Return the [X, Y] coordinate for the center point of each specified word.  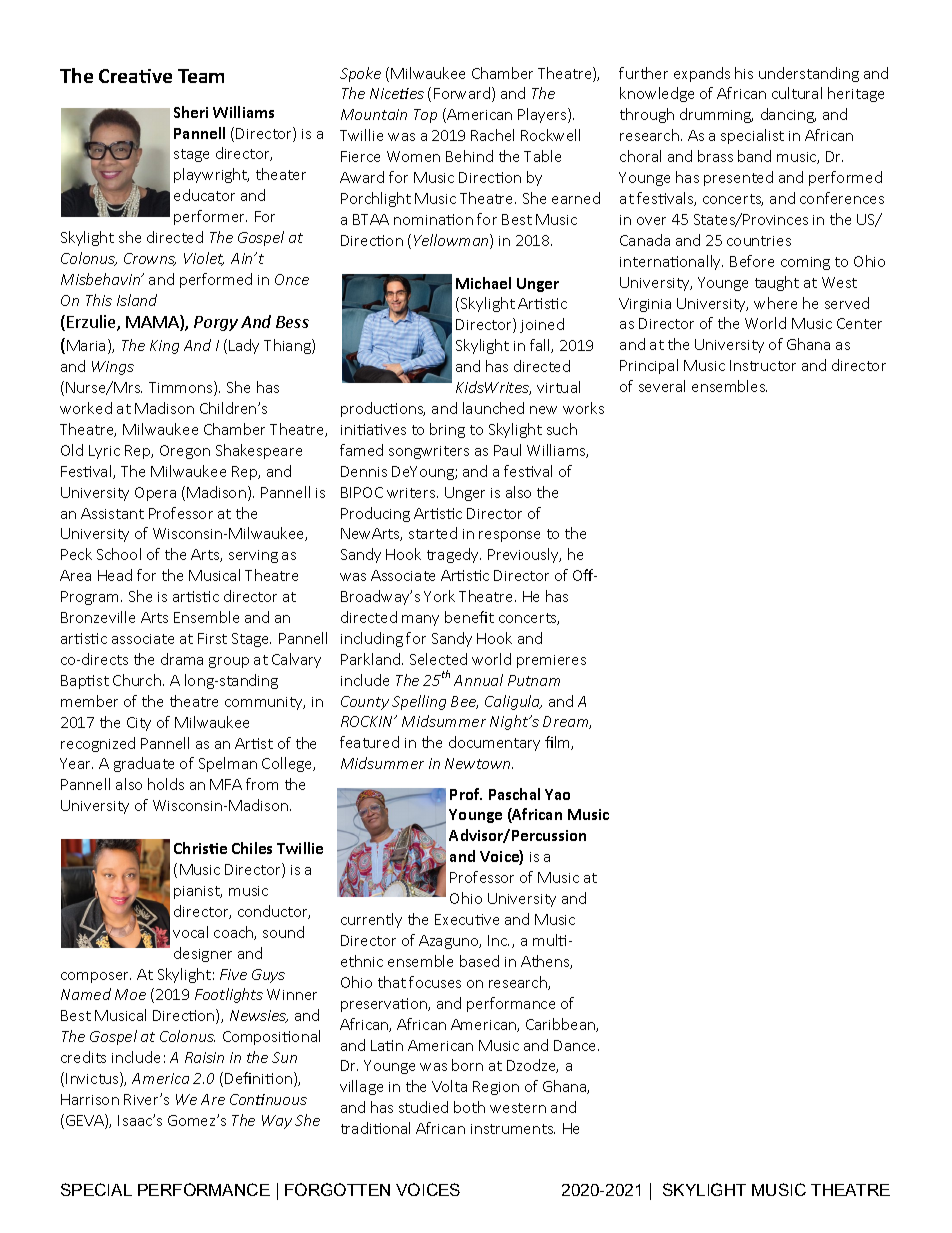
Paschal [514, 794]
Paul [507, 450]
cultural [797, 93]
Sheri [191, 112]
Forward [463, 94]
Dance [576, 1045]
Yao [557, 794]
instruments [513, 1129]
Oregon [185, 452]
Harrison [90, 1099]
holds [166, 784]
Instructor [763, 365]
